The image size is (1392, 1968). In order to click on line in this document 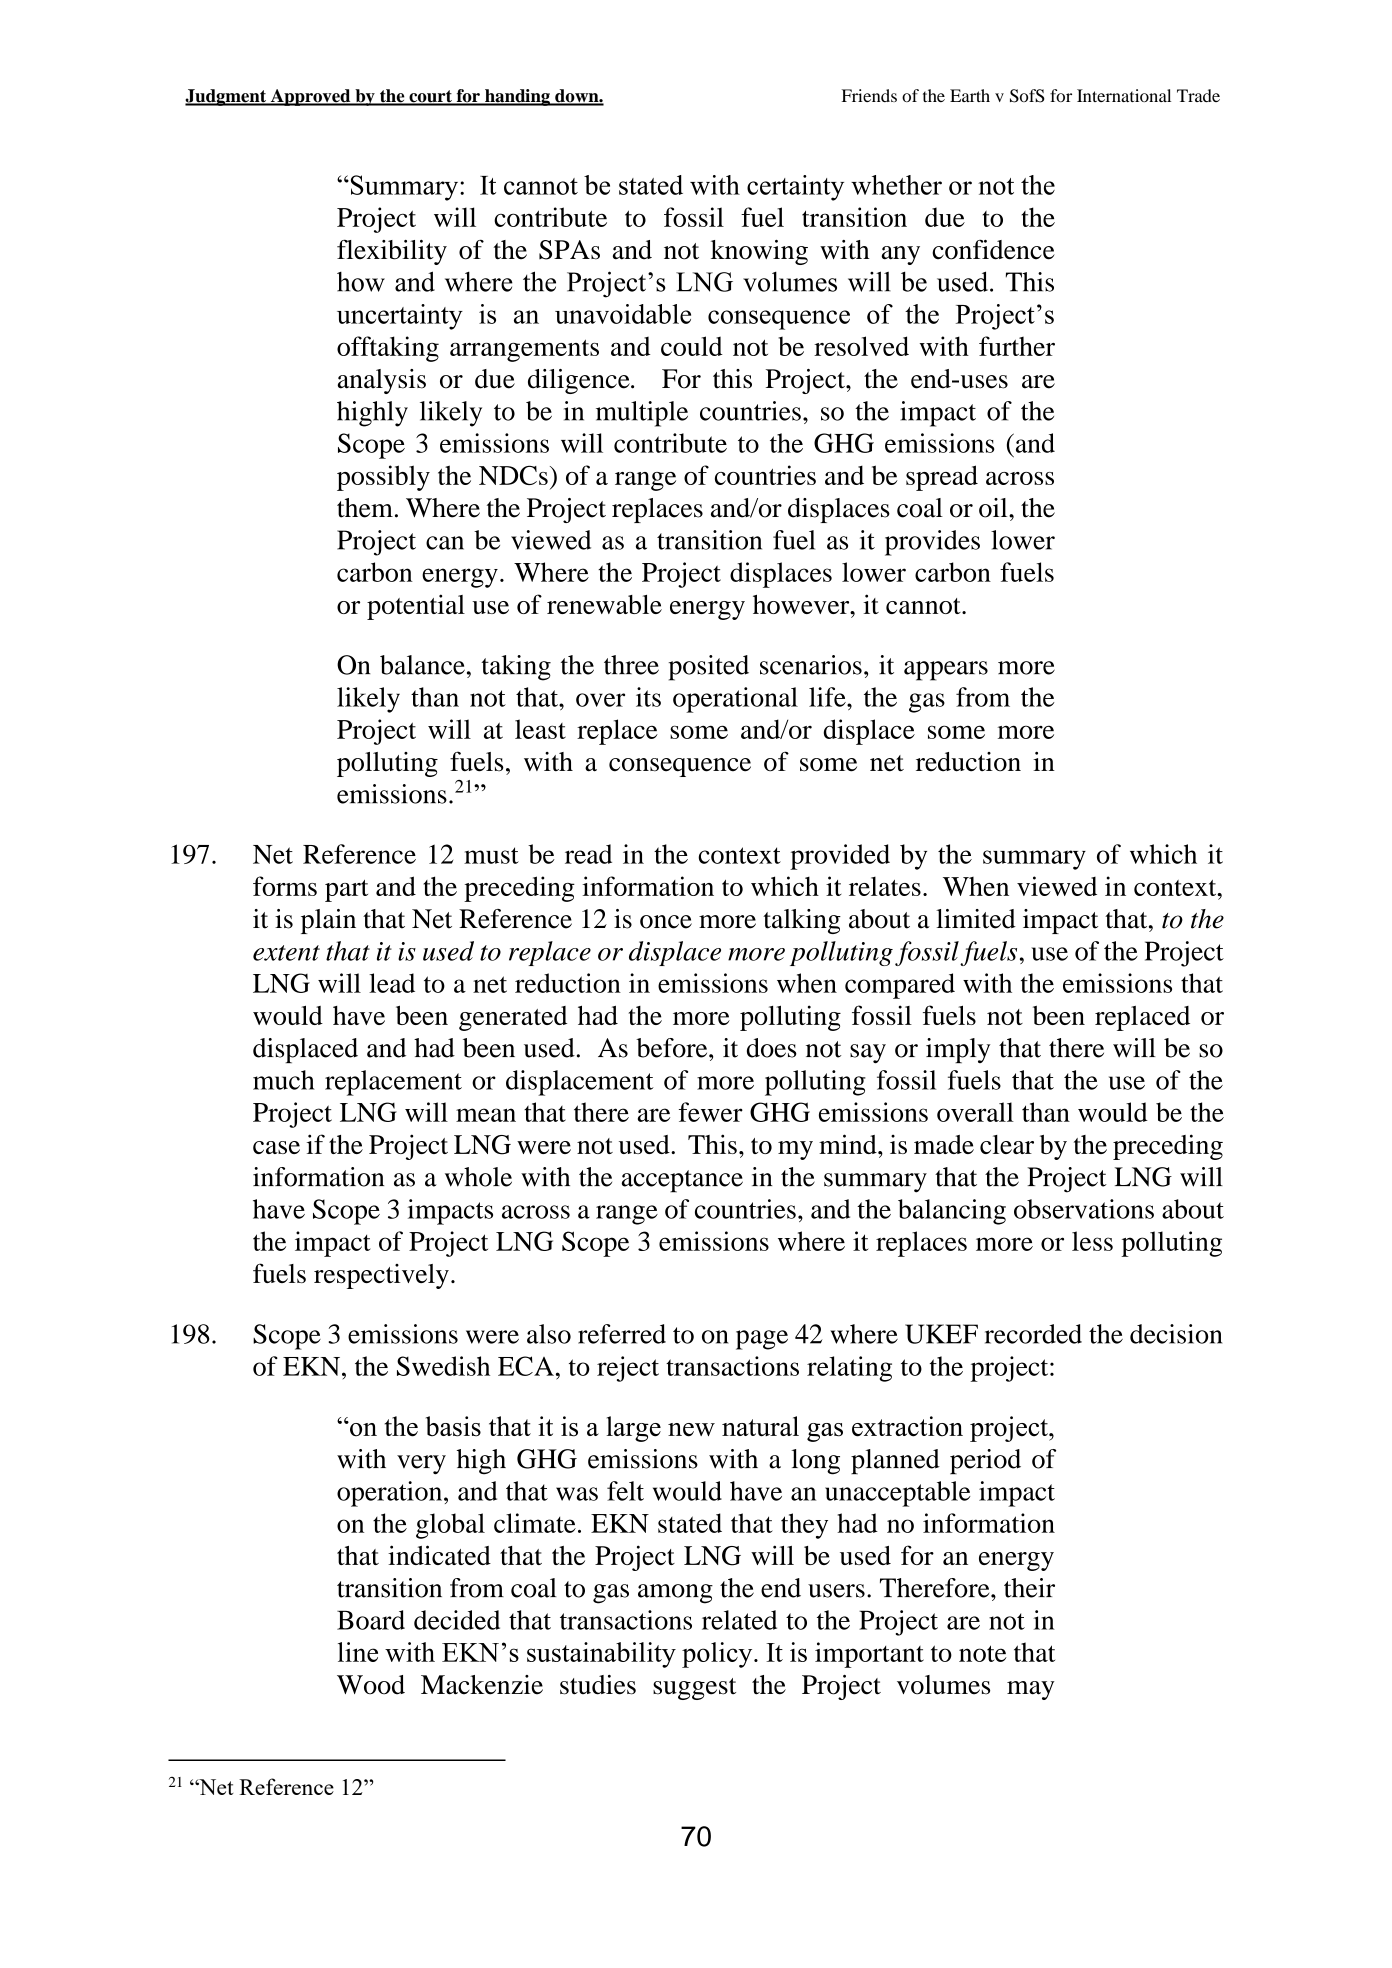, I will do `click(358, 1652)`.
